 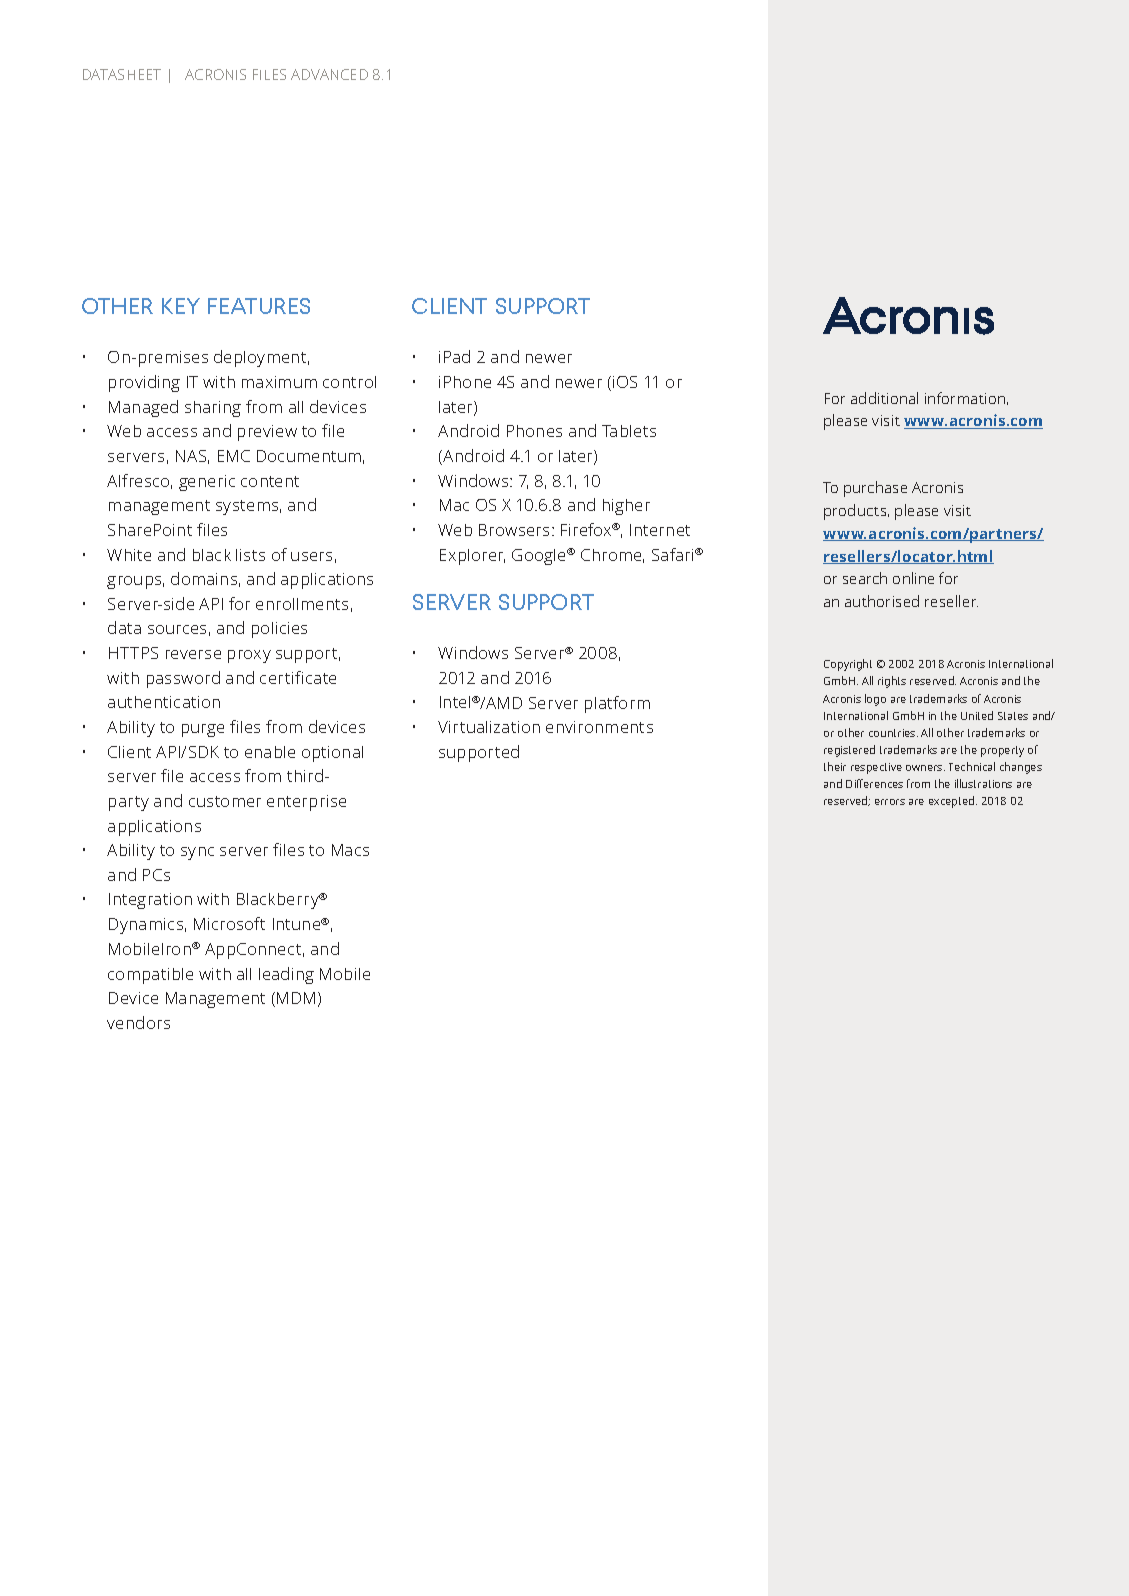 What do you see at coordinates (890, 802) in the screenshot?
I see `errors` at bounding box center [890, 802].
